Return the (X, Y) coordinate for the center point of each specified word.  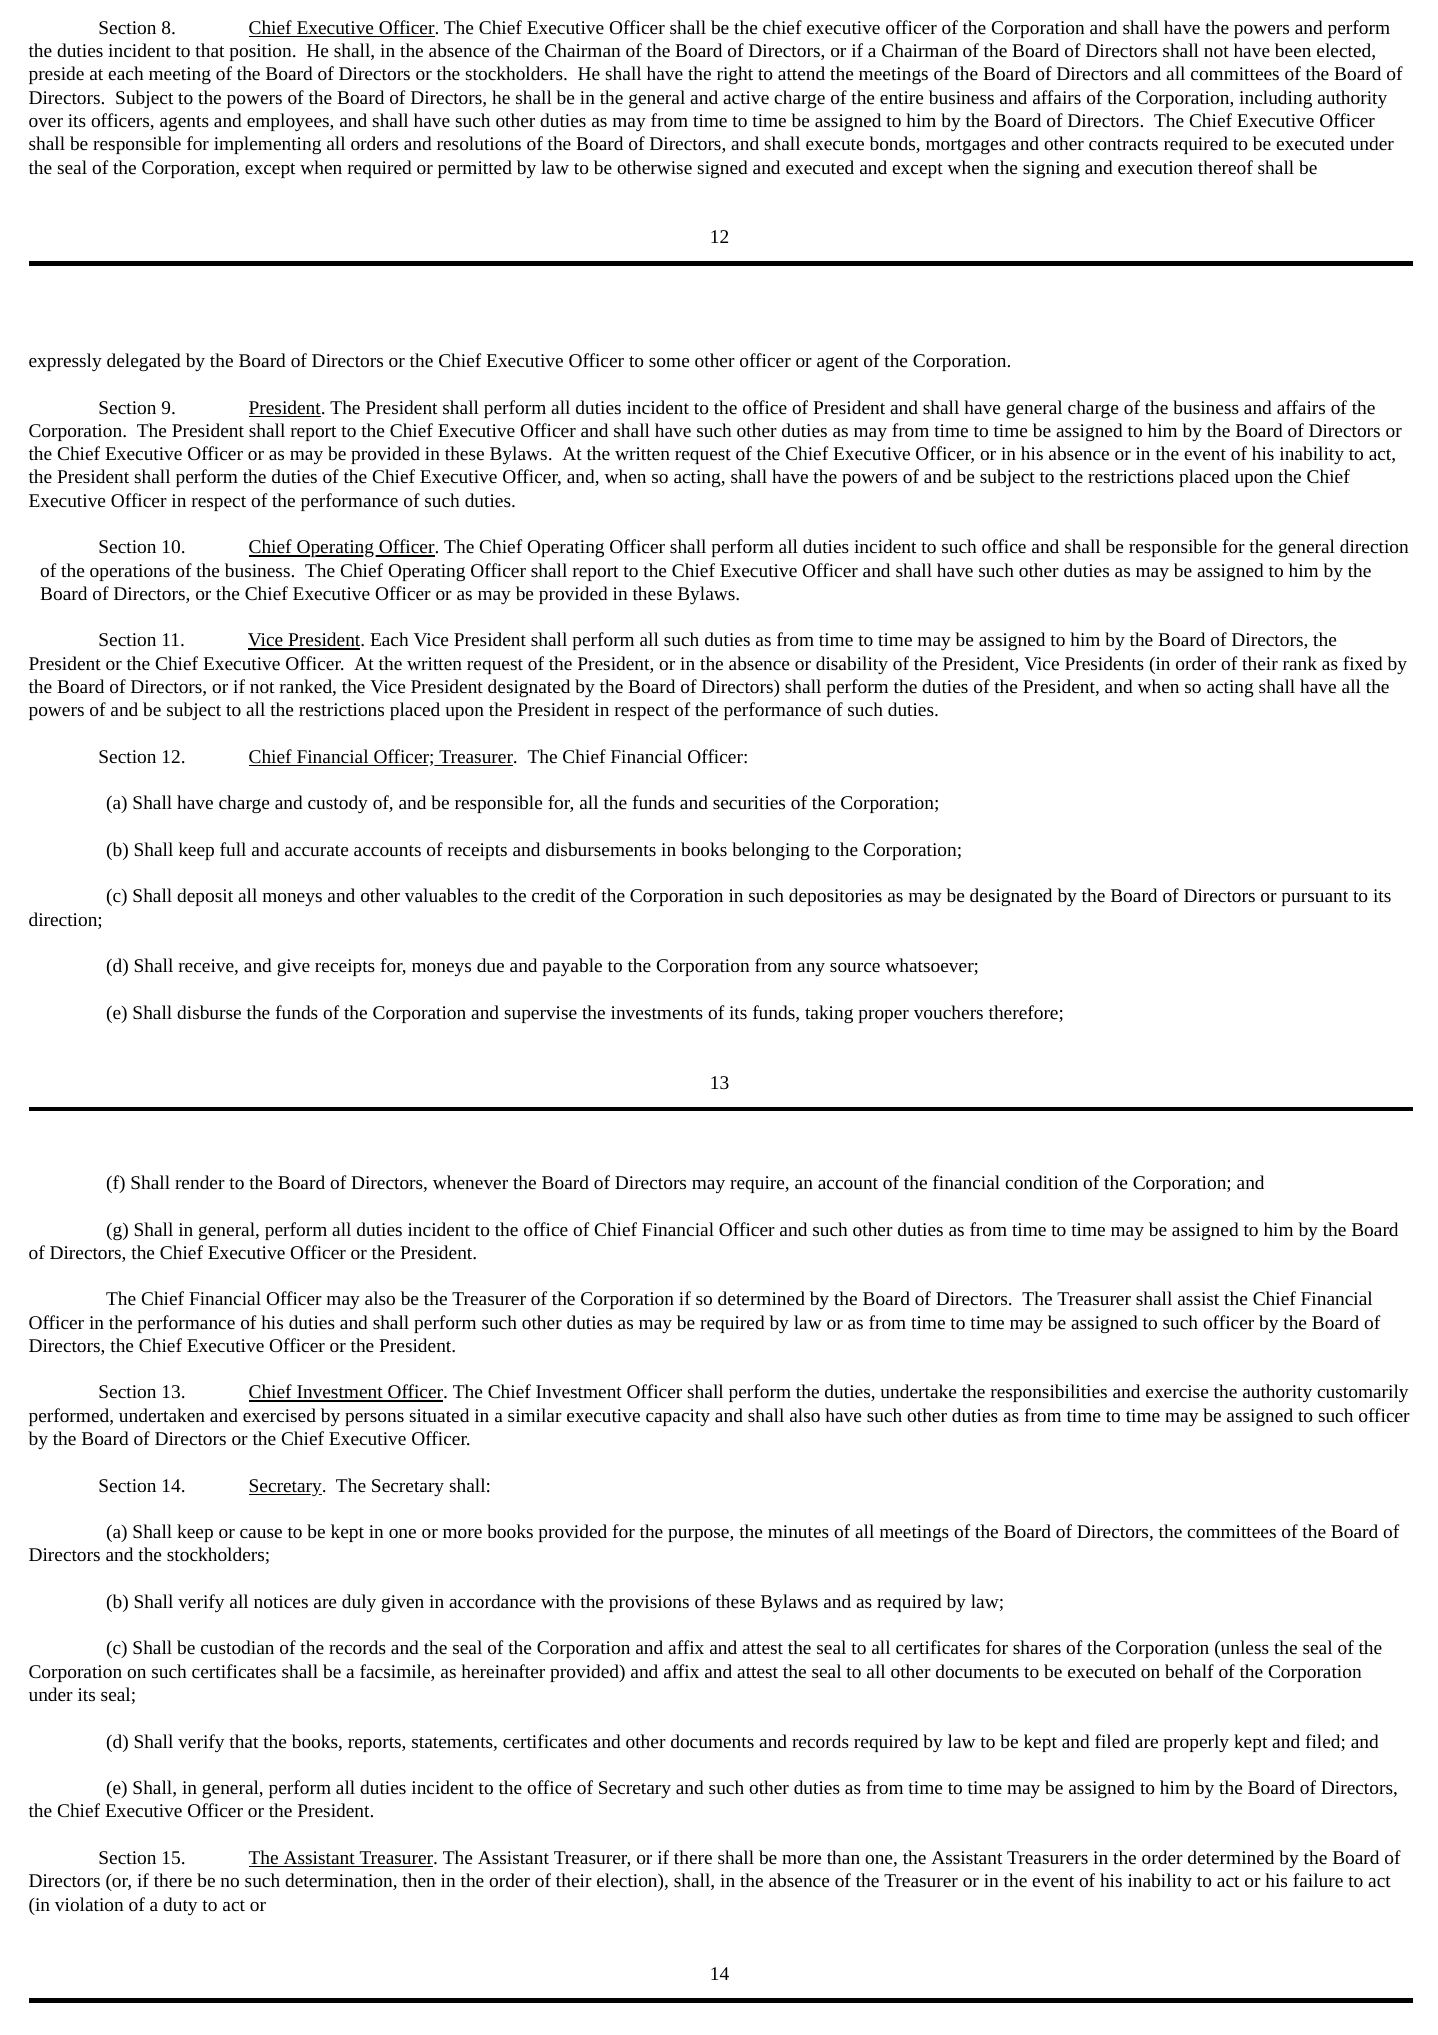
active (746, 97)
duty (180, 1906)
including (1275, 99)
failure (1318, 1880)
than (843, 1857)
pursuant (1315, 898)
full (233, 849)
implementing (267, 145)
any (811, 969)
